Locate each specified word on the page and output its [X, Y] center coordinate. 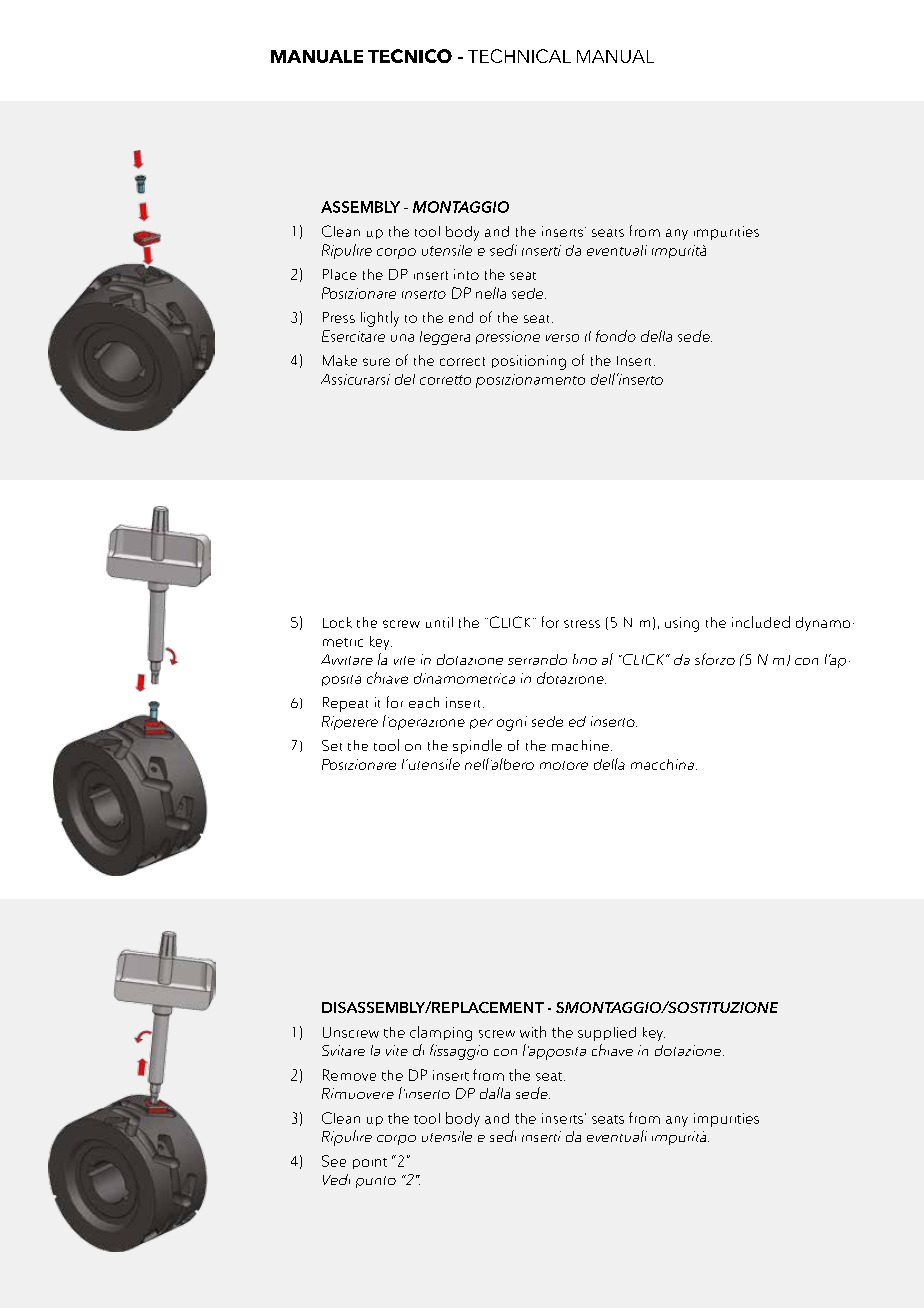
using [682, 624]
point [370, 1163]
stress [582, 624]
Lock [337, 622]
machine [580, 745]
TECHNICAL [519, 56]
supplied [607, 1034]
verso [562, 338]
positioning [529, 362]
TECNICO [410, 56]
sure [376, 362]
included [761, 622]
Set [332, 745]
